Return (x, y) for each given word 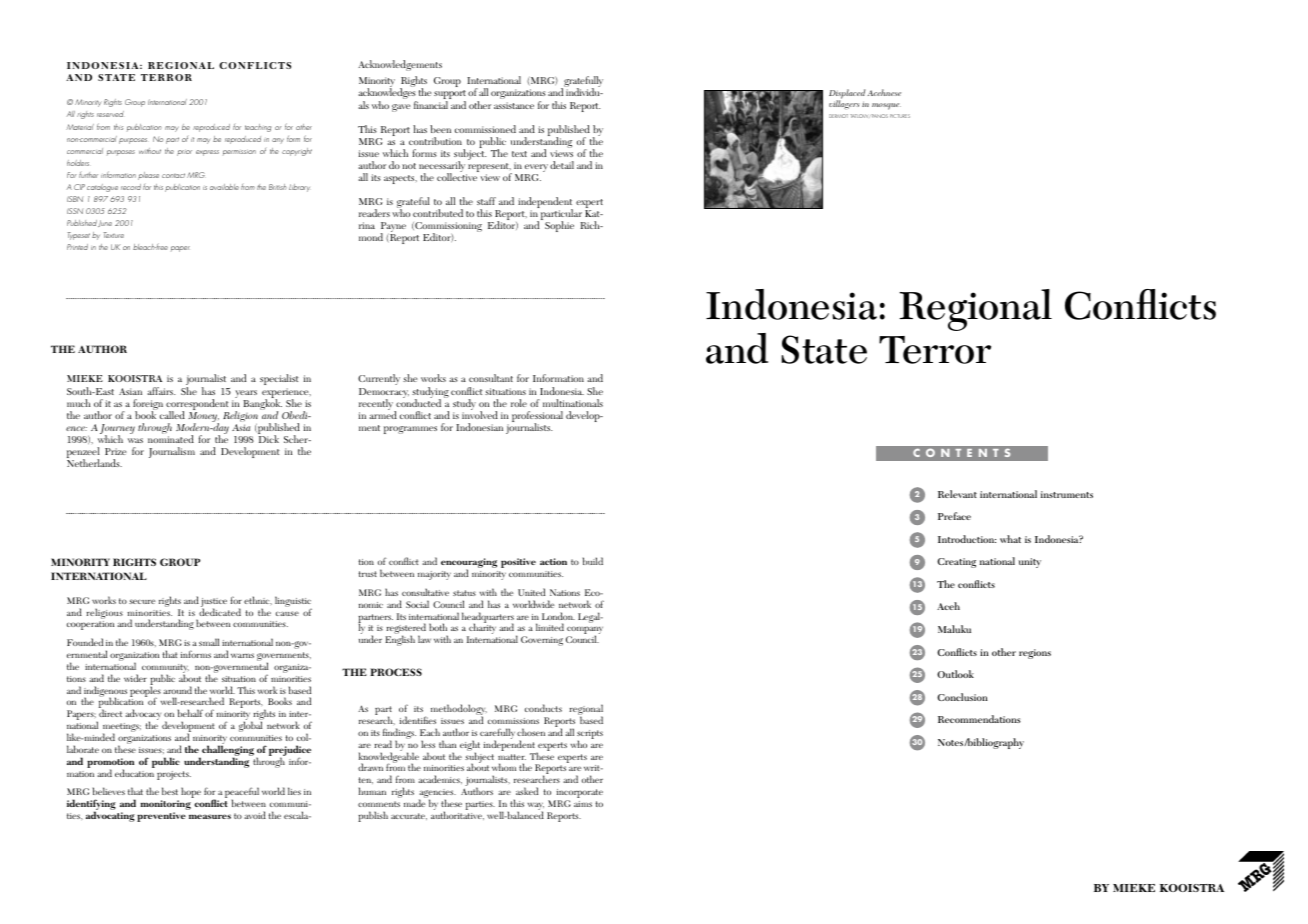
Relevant (957, 494)
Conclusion (962, 697)
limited (550, 627)
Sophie (559, 226)
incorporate (578, 795)
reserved (110, 114)
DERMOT (838, 116)
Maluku (954, 629)
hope (191, 792)
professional (537, 418)
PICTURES (900, 116)
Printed (77, 247)
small (209, 642)
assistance (514, 105)
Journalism (172, 452)
